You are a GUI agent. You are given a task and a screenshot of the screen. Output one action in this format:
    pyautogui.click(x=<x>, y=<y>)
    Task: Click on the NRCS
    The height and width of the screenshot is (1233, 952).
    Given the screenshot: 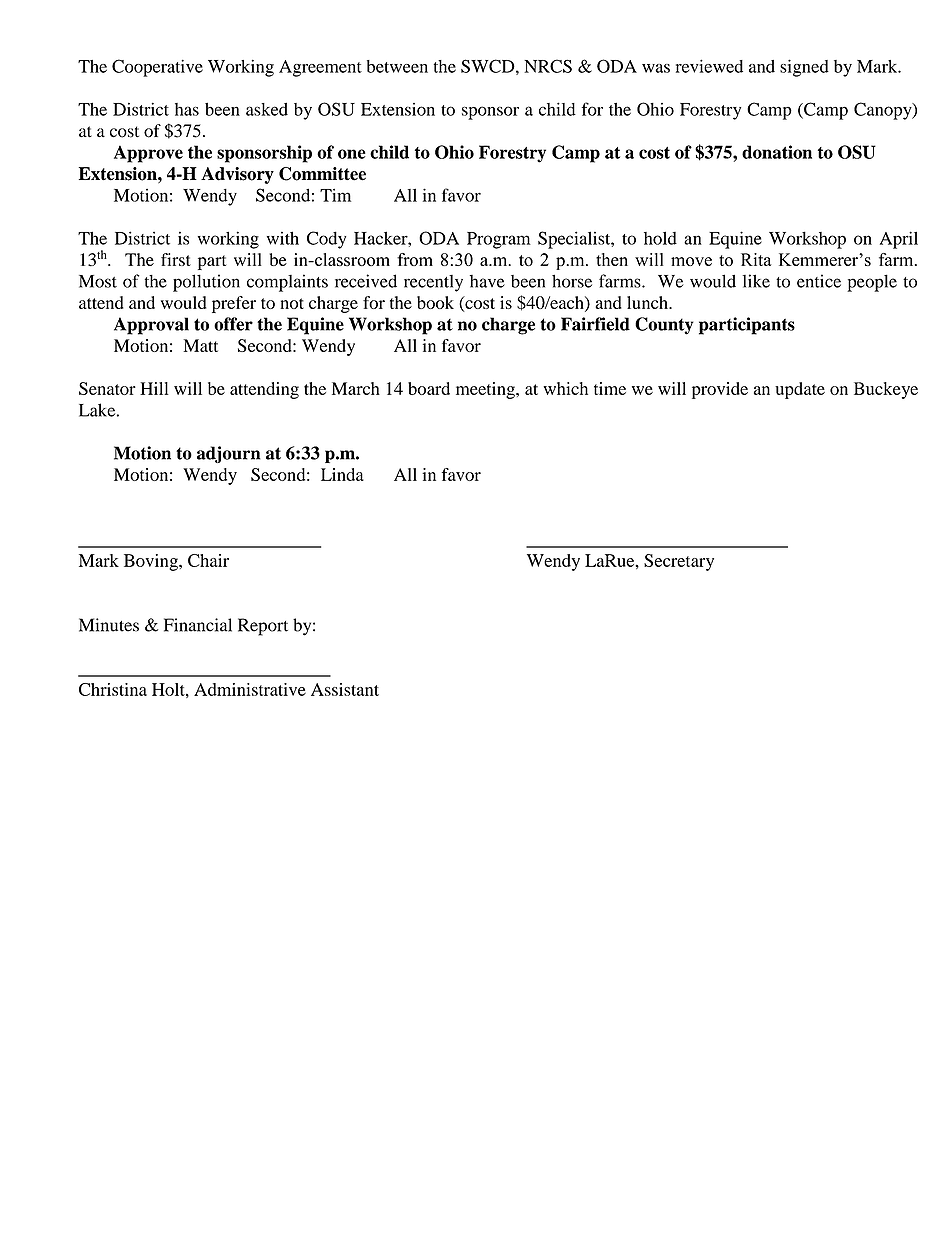 What is the action you would take?
    pyautogui.click(x=548, y=66)
